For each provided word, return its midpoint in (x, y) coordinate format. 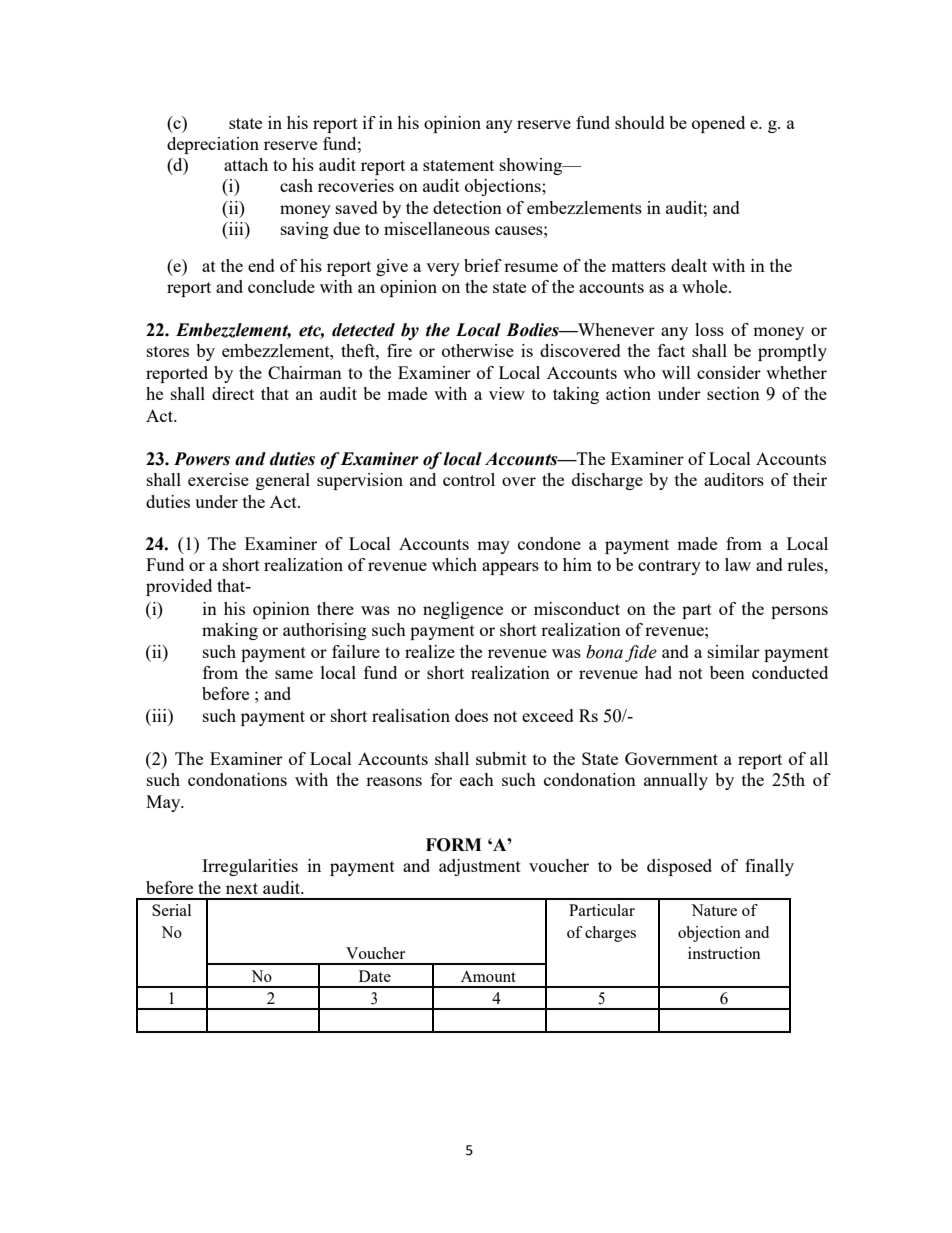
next (242, 888)
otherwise (478, 350)
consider (729, 372)
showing (532, 166)
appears (510, 568)
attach (246, 164)
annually (676, 781)
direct (233, 393)
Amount (488, 976)
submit (501, 758)
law (738, 564)
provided (179, 587)
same (294, 674)
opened (718, 124)
